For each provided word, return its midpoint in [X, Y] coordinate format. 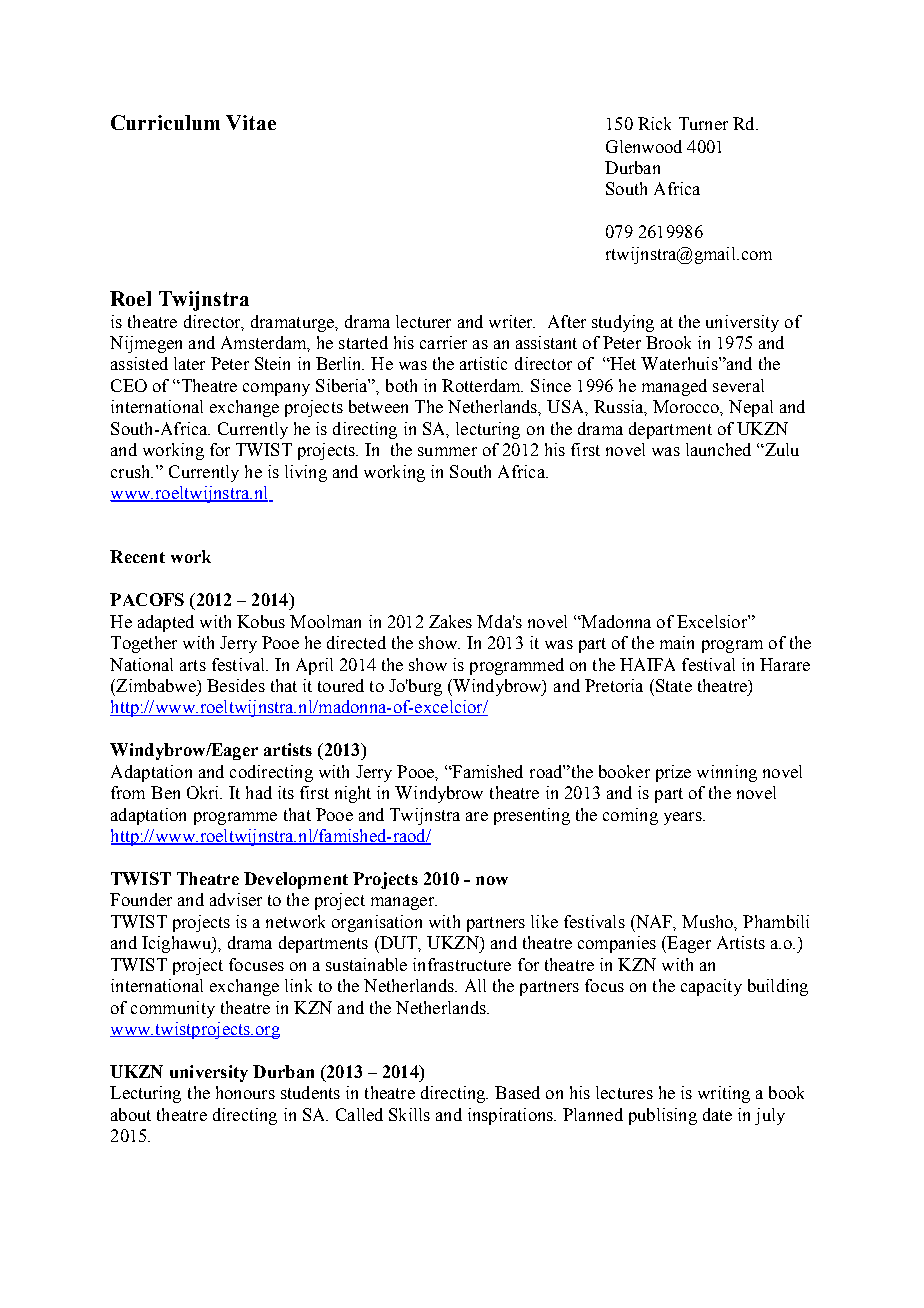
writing [724, 1094]
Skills [409, 1114]
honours [245, 1092]
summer [447, 451]
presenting [532, 816]
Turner [703, 123]
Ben [165, 792]
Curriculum [165, 122]
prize [673, 773]
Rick [654, 123]
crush [132, 471]
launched [718, 449]
